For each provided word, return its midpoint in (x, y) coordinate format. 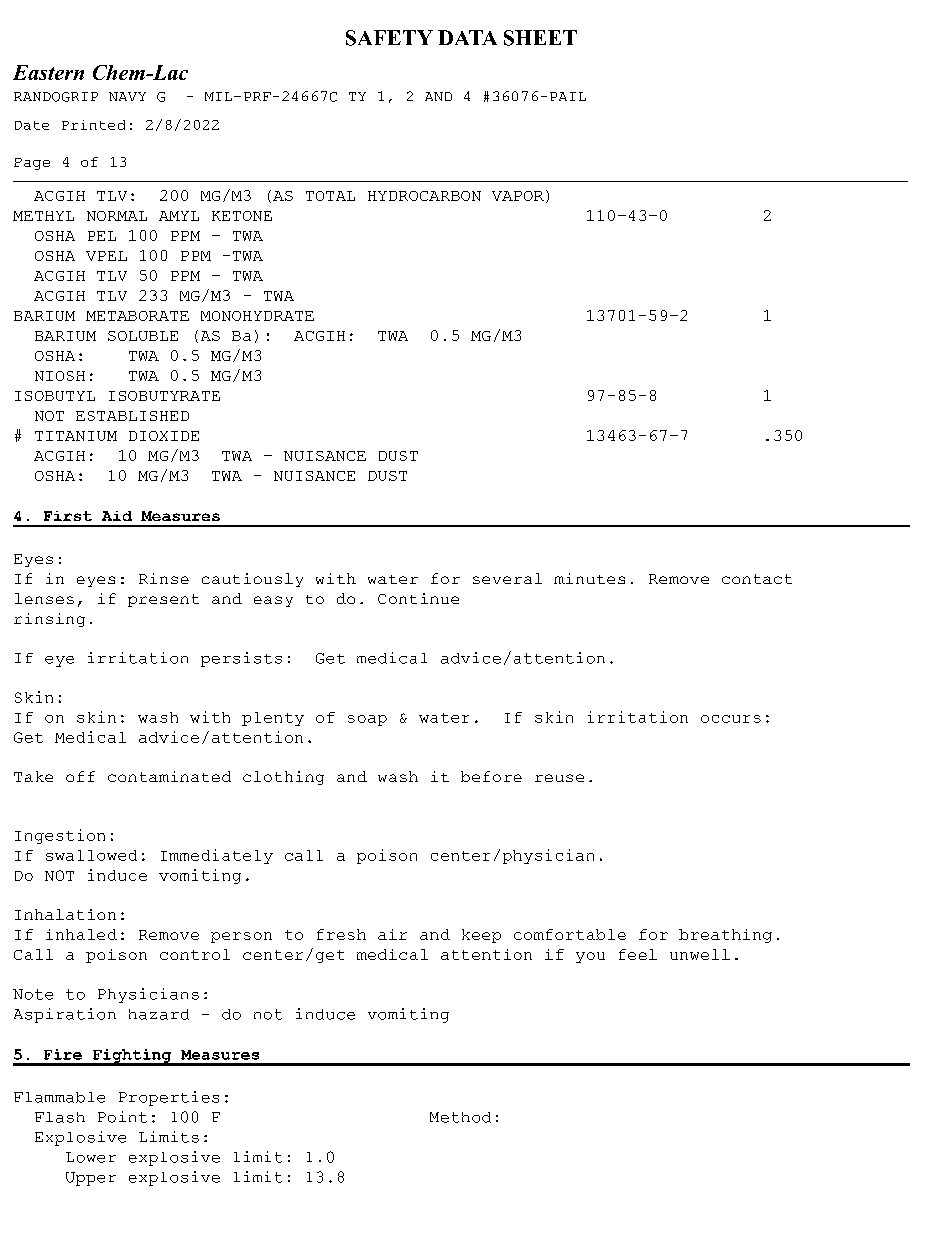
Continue (418, 598)
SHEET (540, 38)
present (163, 600)
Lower (91, 1157)
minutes (589, 578)
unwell (700, 954)
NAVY (127, 96)
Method (460, 1117)
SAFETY (389, 38)
